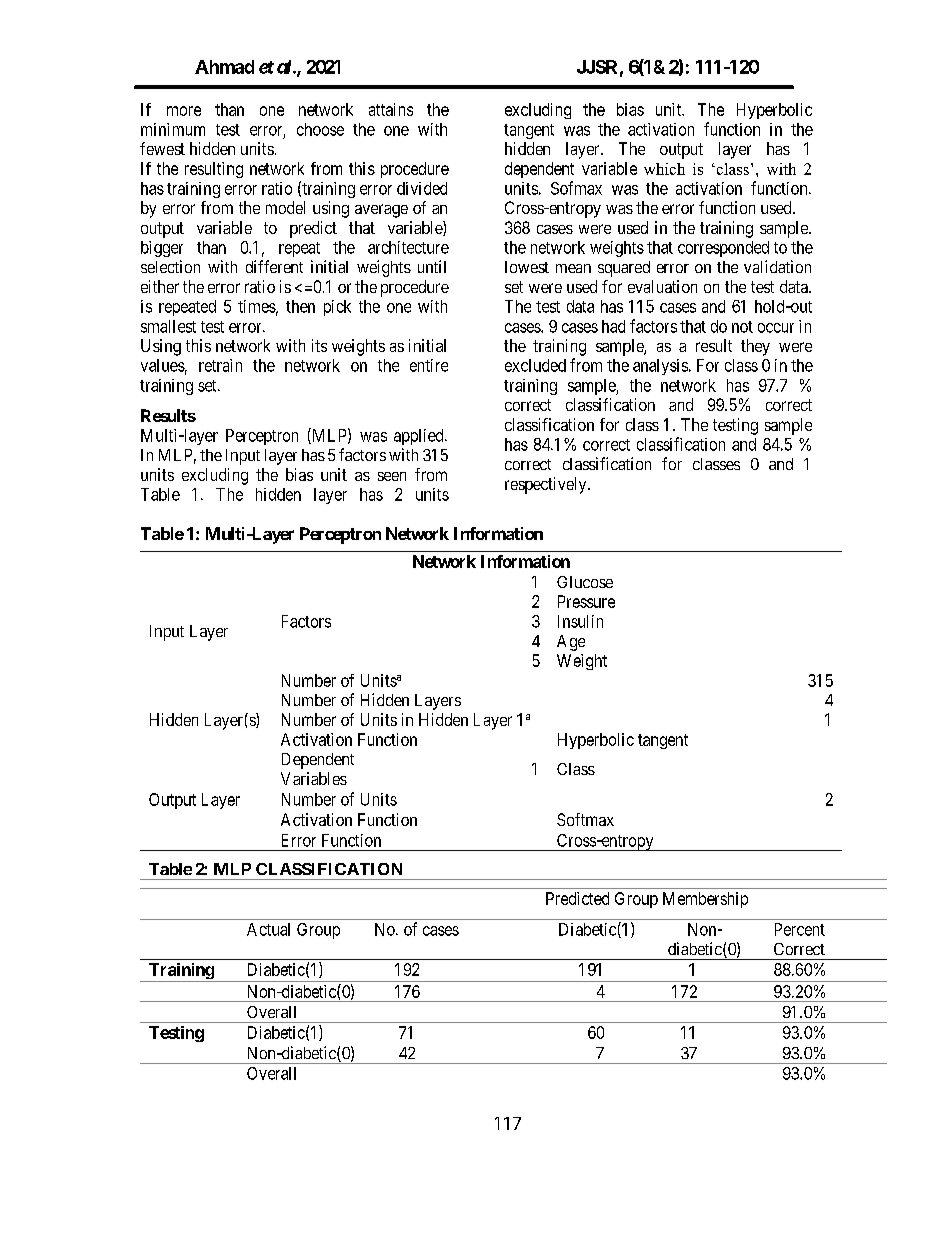 This page has height=1233, width=952. Describe the element at coordinates (268, 929) in the page. I see `Actual` at that location.
